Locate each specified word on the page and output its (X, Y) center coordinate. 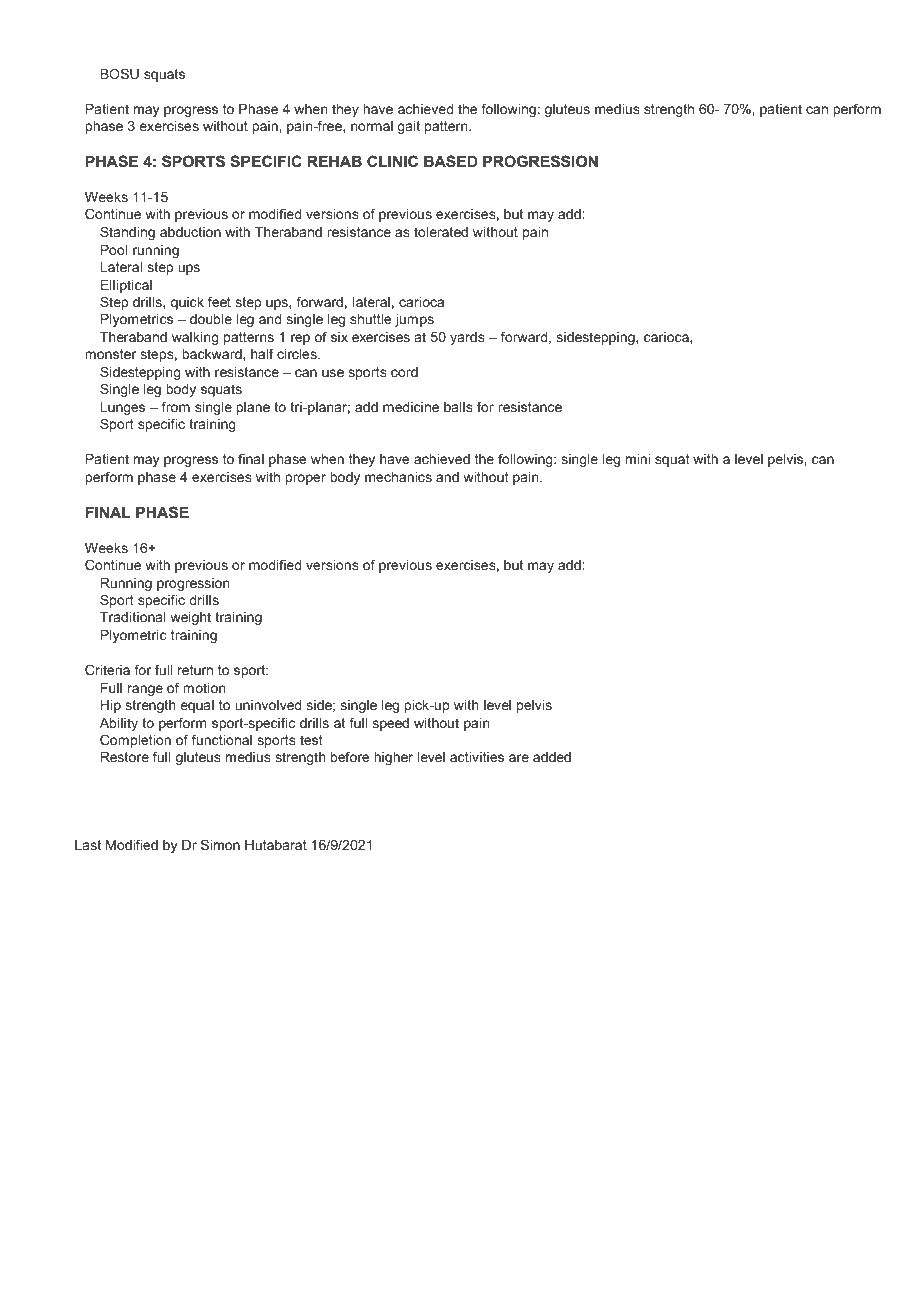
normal (372, 126)
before (350, 756)
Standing (127, 233)
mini (638, 459)
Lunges (122, 408)
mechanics (398, 477)
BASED (451, 161)
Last (88, 845)
